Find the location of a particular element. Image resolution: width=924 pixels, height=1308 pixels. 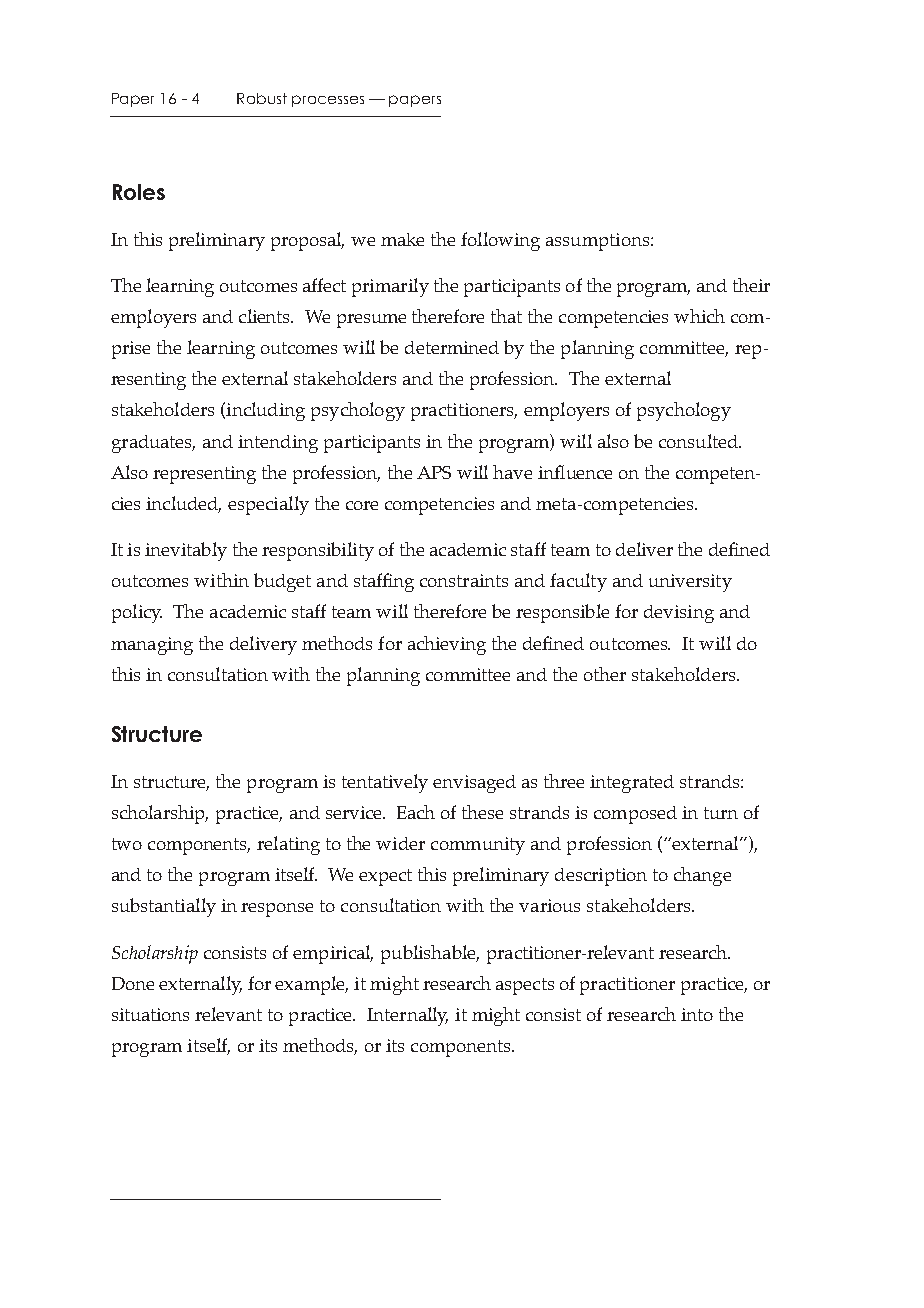

determined is located at coordinates (452, 347).
